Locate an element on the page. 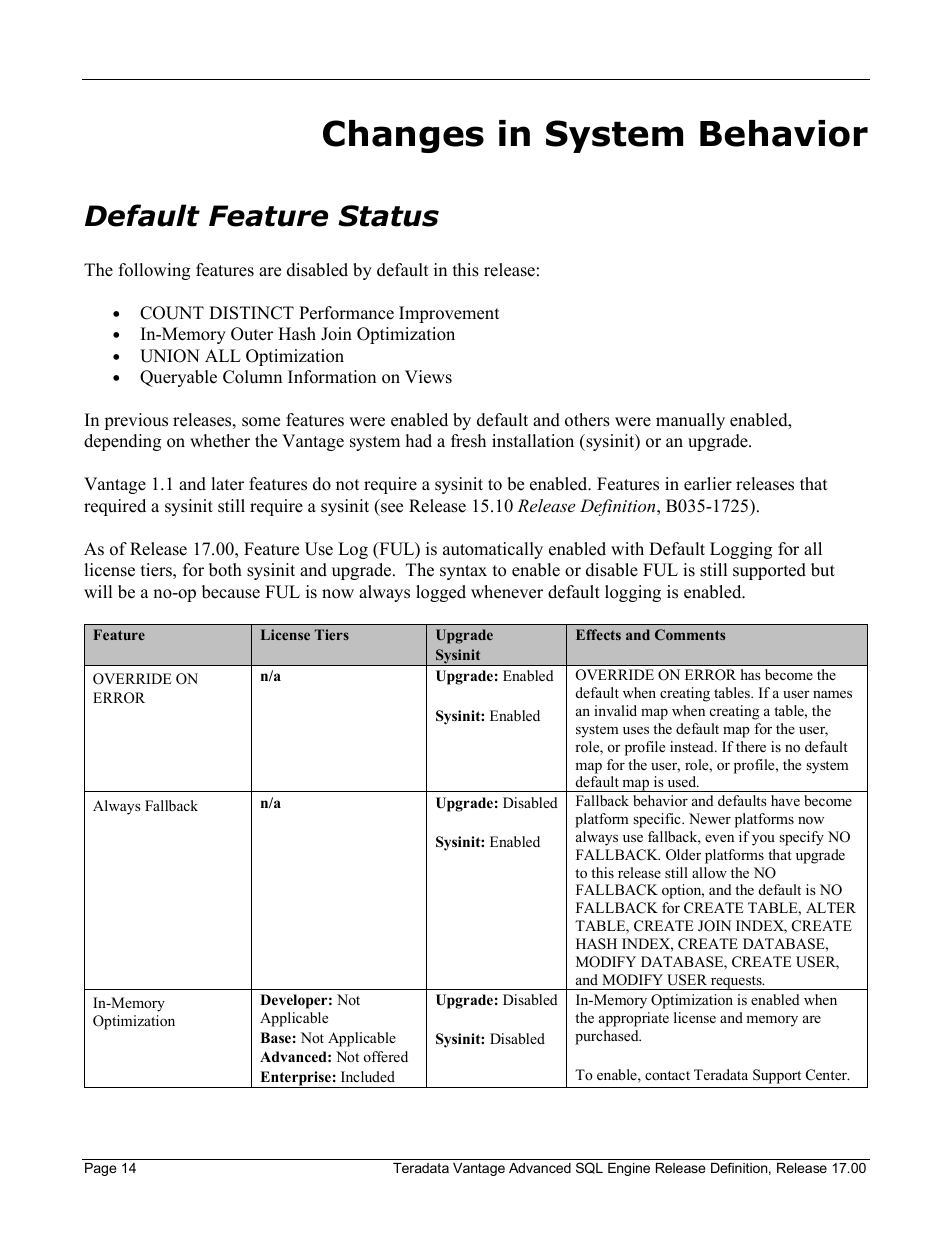 This document has width=952, height=1233. Changes is located at coordinates (403, 136).
